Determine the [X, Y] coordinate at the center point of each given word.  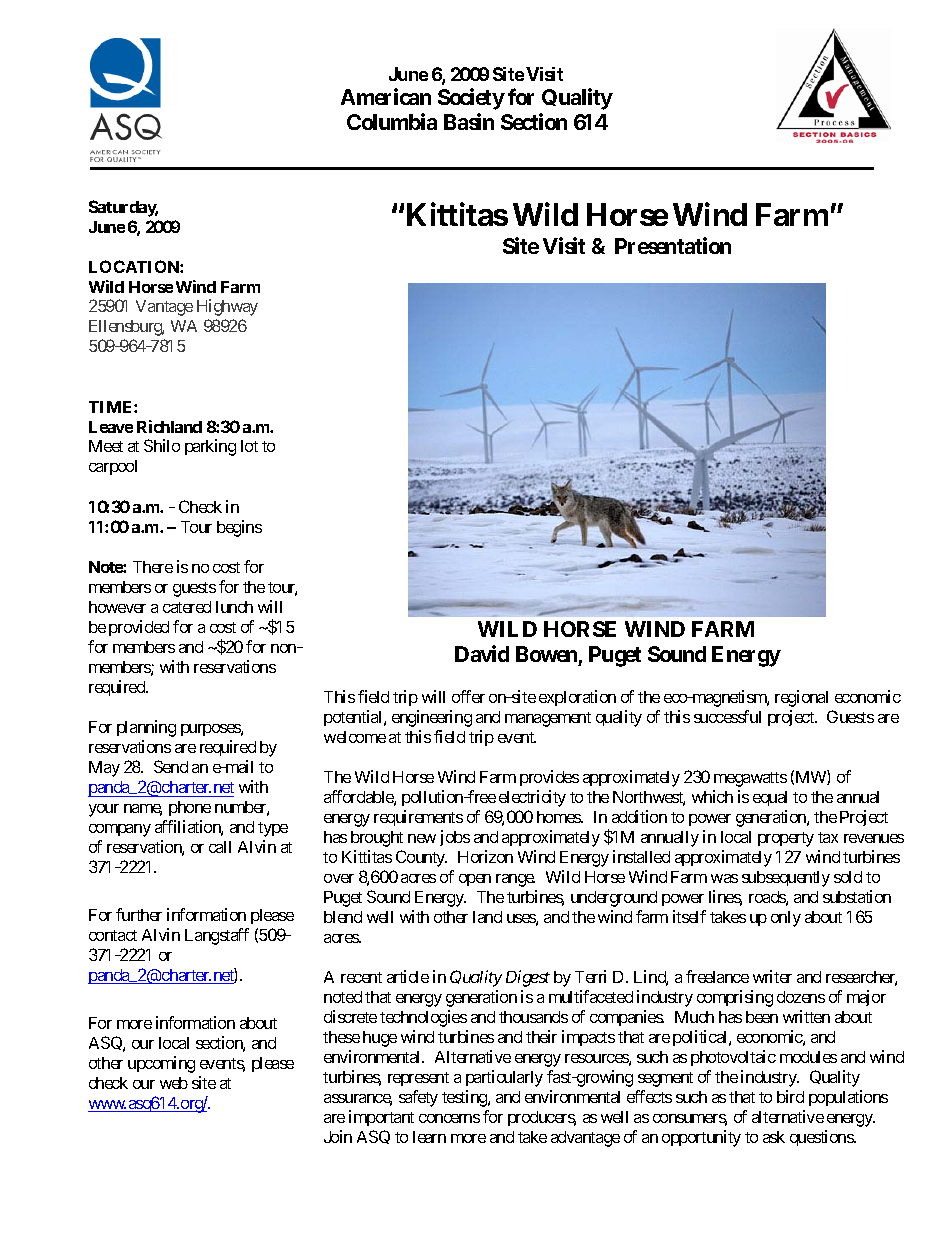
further [139, 914]
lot [249, 446]
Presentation [673, 245]
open [475, 880]
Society [471, 99]
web [174, 1083]
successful [727, 716]
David [482, 653]
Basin [469, 122]
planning [146, 728]
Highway [227, 307]
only [786, 919]
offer [468, 696]
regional [801, 698]
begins [239, 528]
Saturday [123, 208]
